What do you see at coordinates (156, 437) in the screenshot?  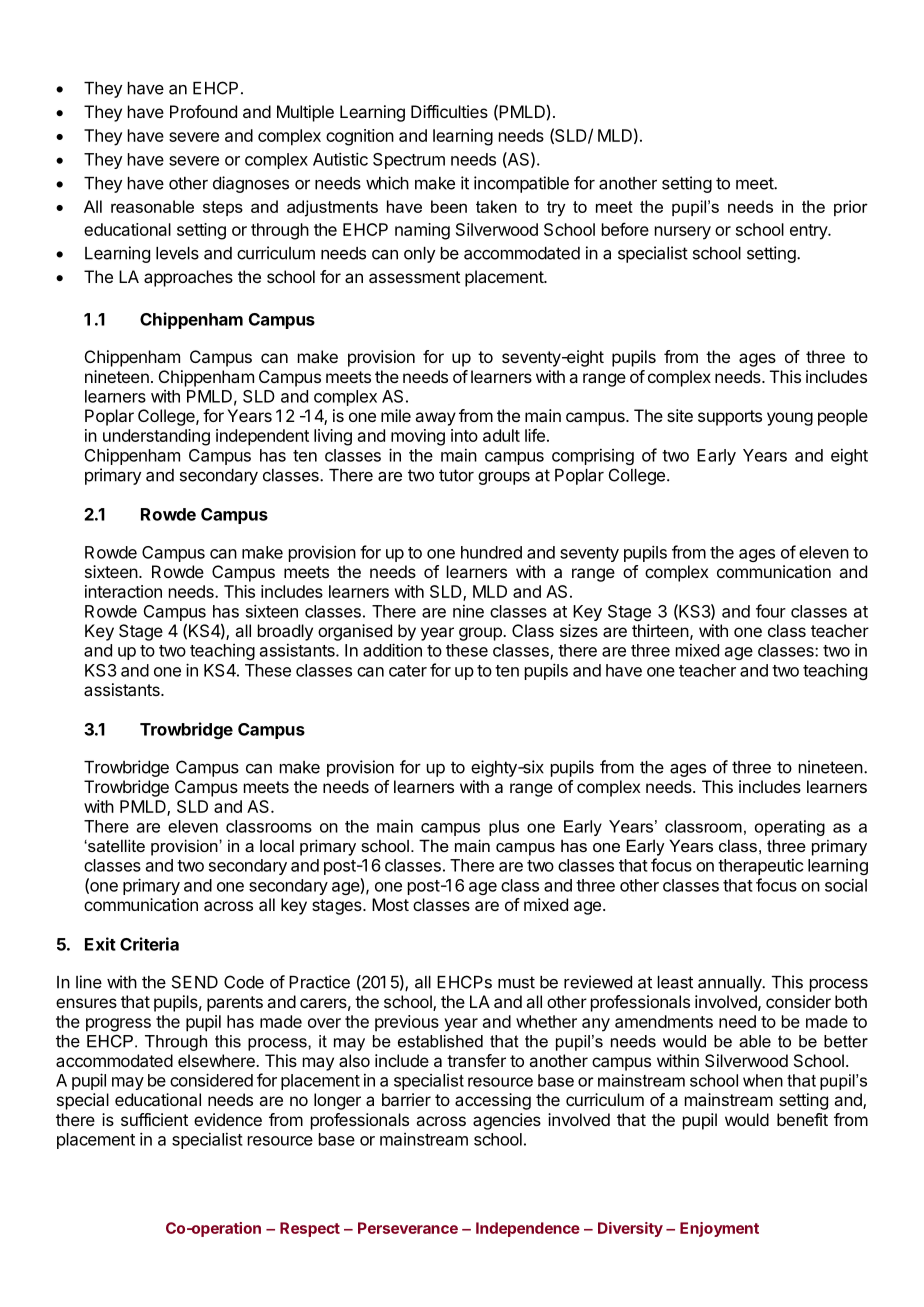 I see `understanding` at bounding box center [156, 437].
